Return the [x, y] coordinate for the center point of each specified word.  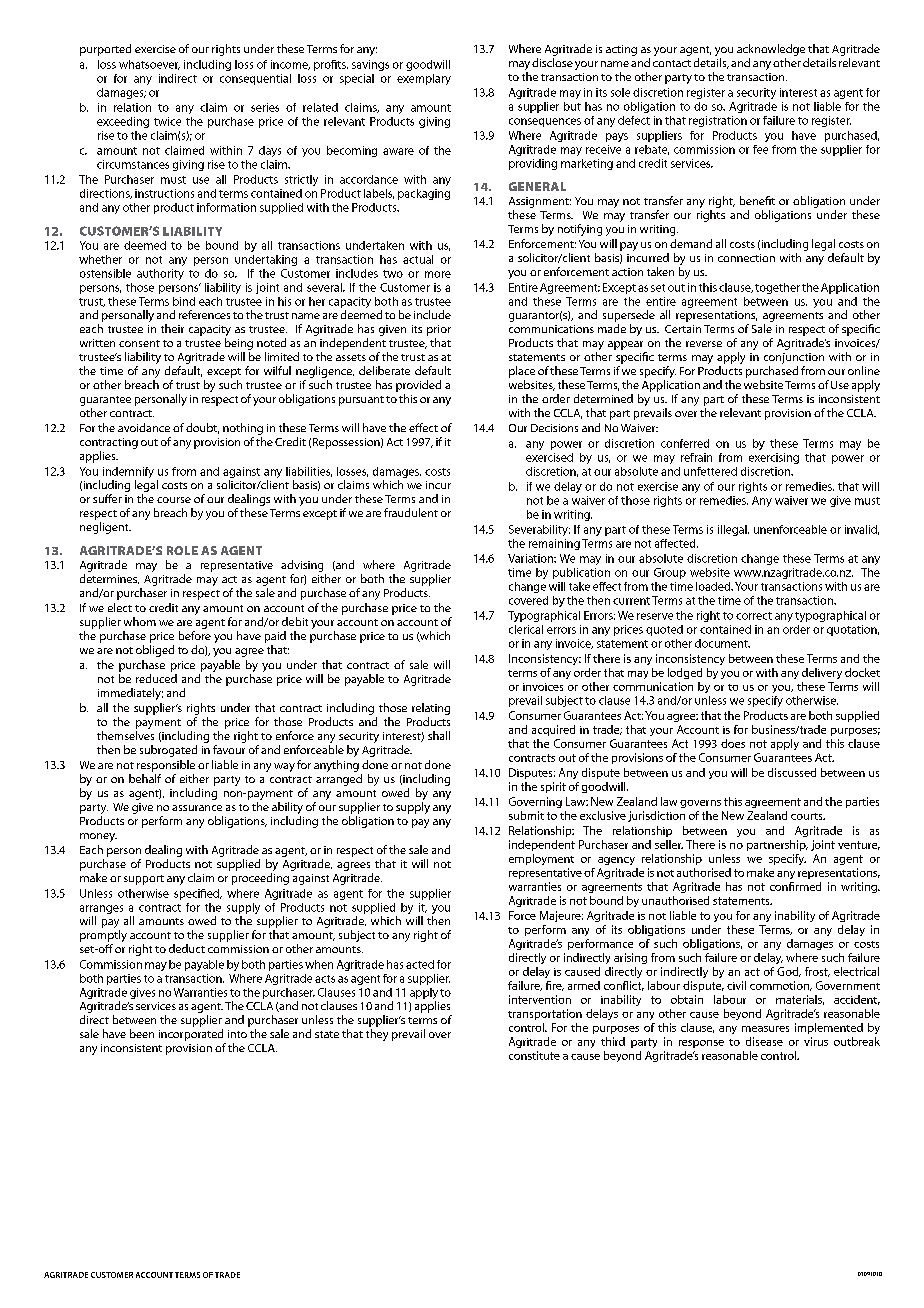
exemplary [424, 79]
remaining [554, 544]
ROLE [182, 550]
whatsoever [149, 65]
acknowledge [771, 50]
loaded [714, 586]
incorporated [191, 1035]
